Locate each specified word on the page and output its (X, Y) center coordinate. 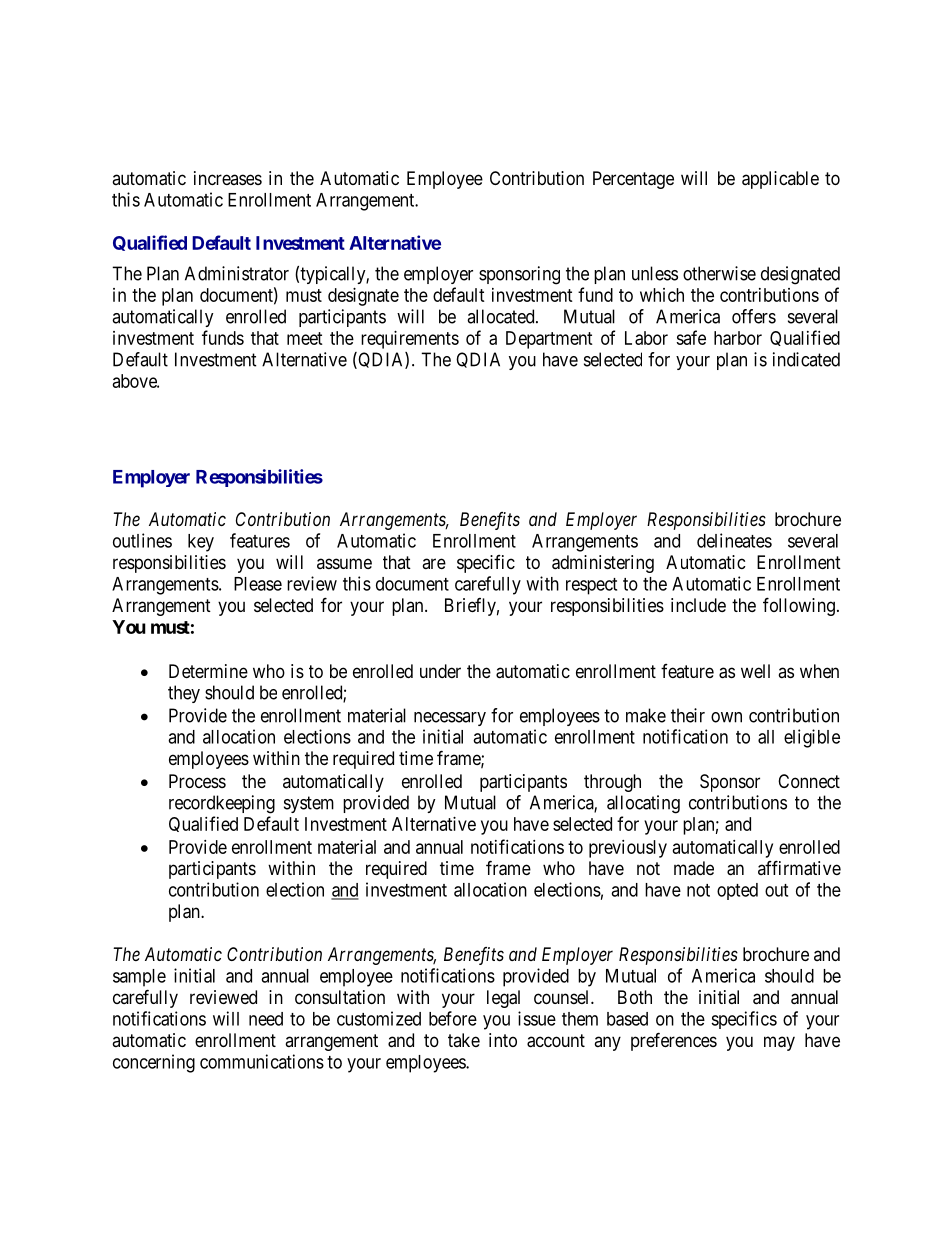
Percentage (633, 180)
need (266, 1019)
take (464, 1040)
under (440, 671)
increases (228, 178)
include (698, 605)
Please (258, 584)
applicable (780, 180)
